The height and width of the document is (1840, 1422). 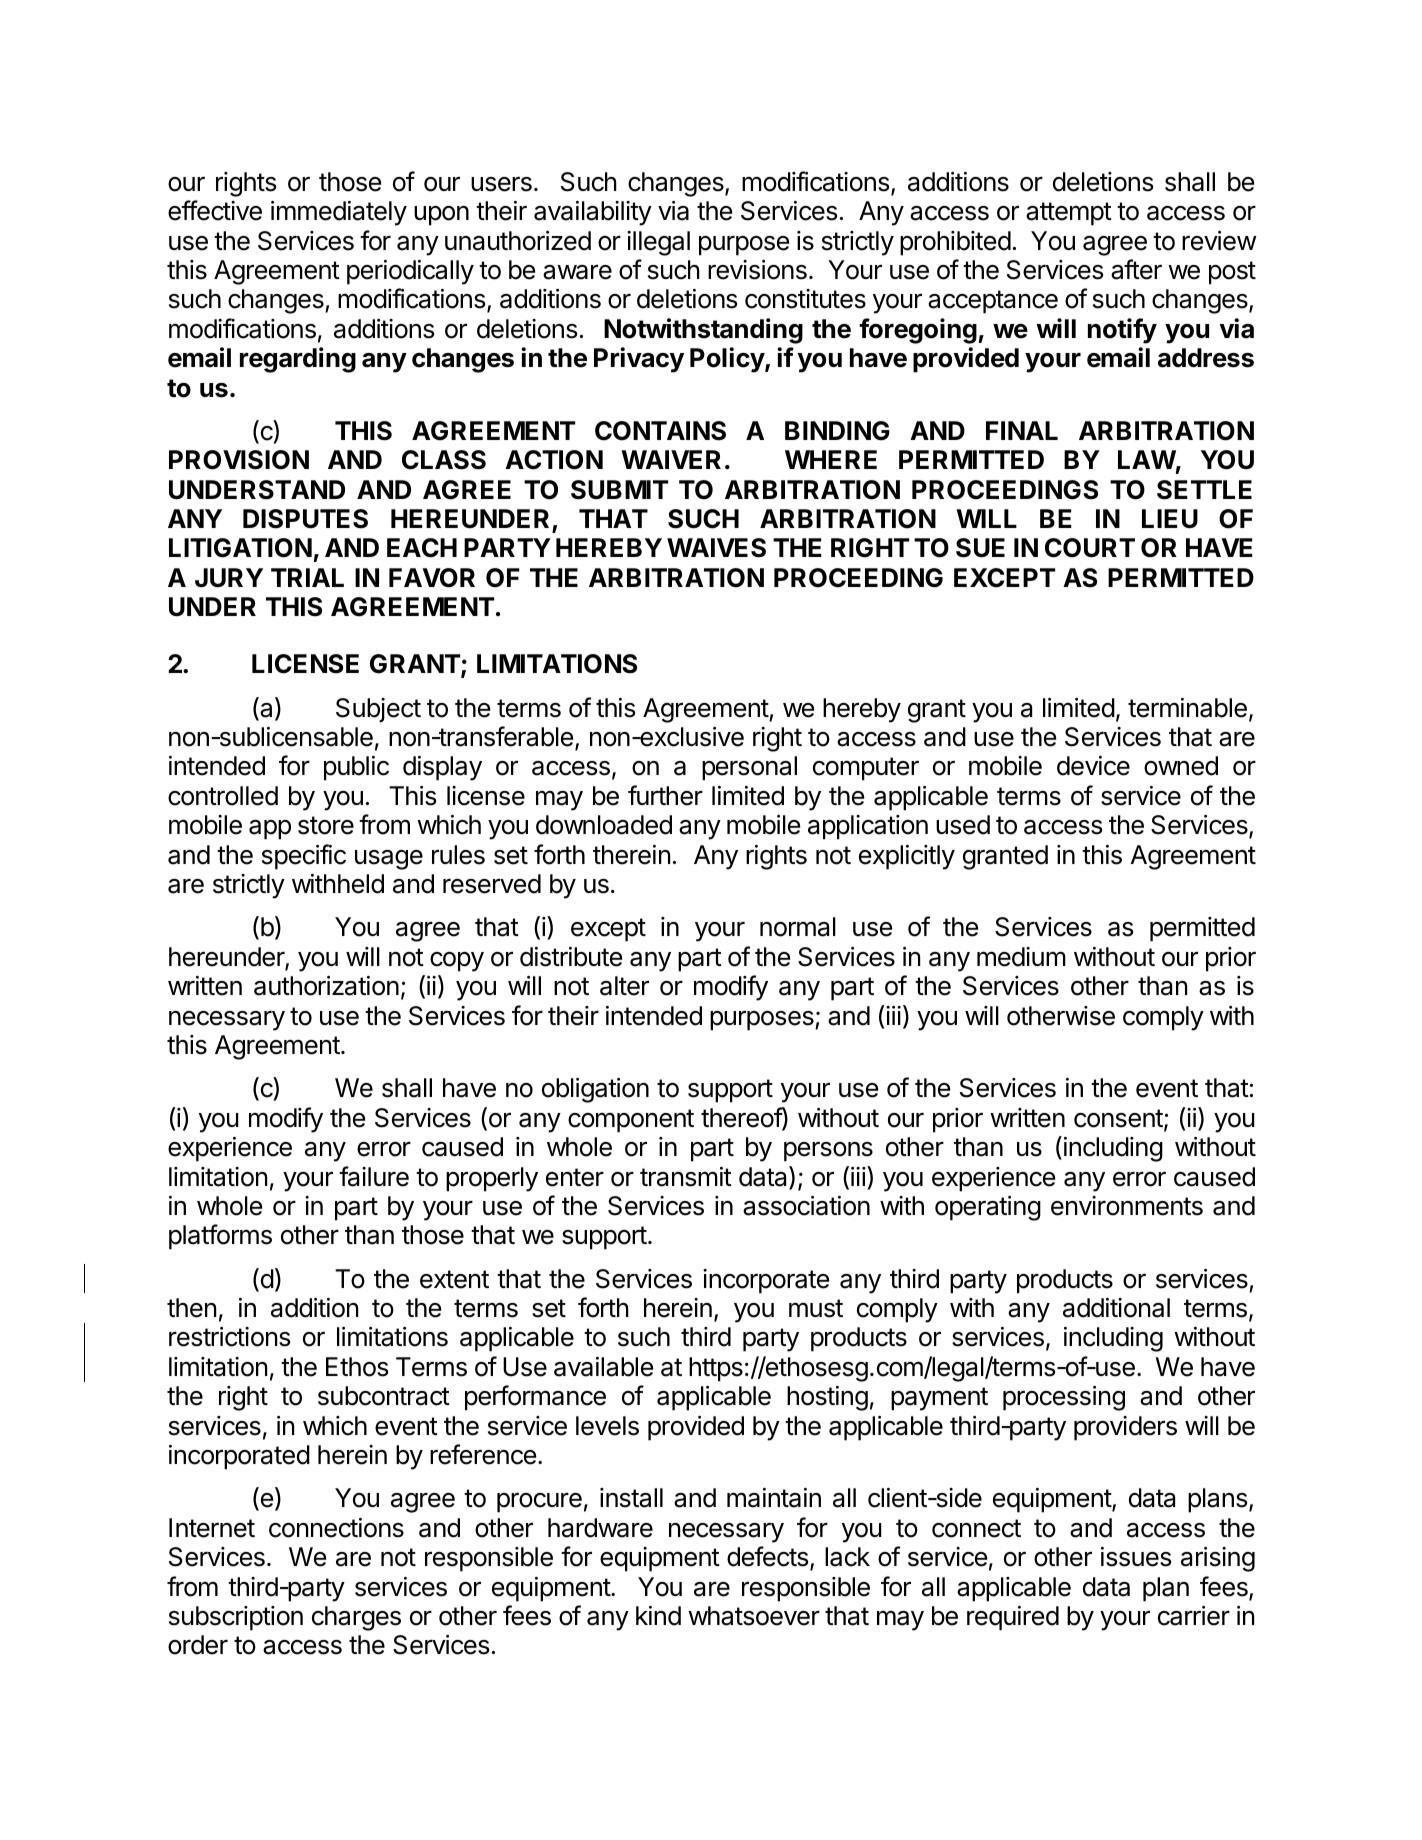 I want to click on whatsoever, so click(x=754, y=1616).
